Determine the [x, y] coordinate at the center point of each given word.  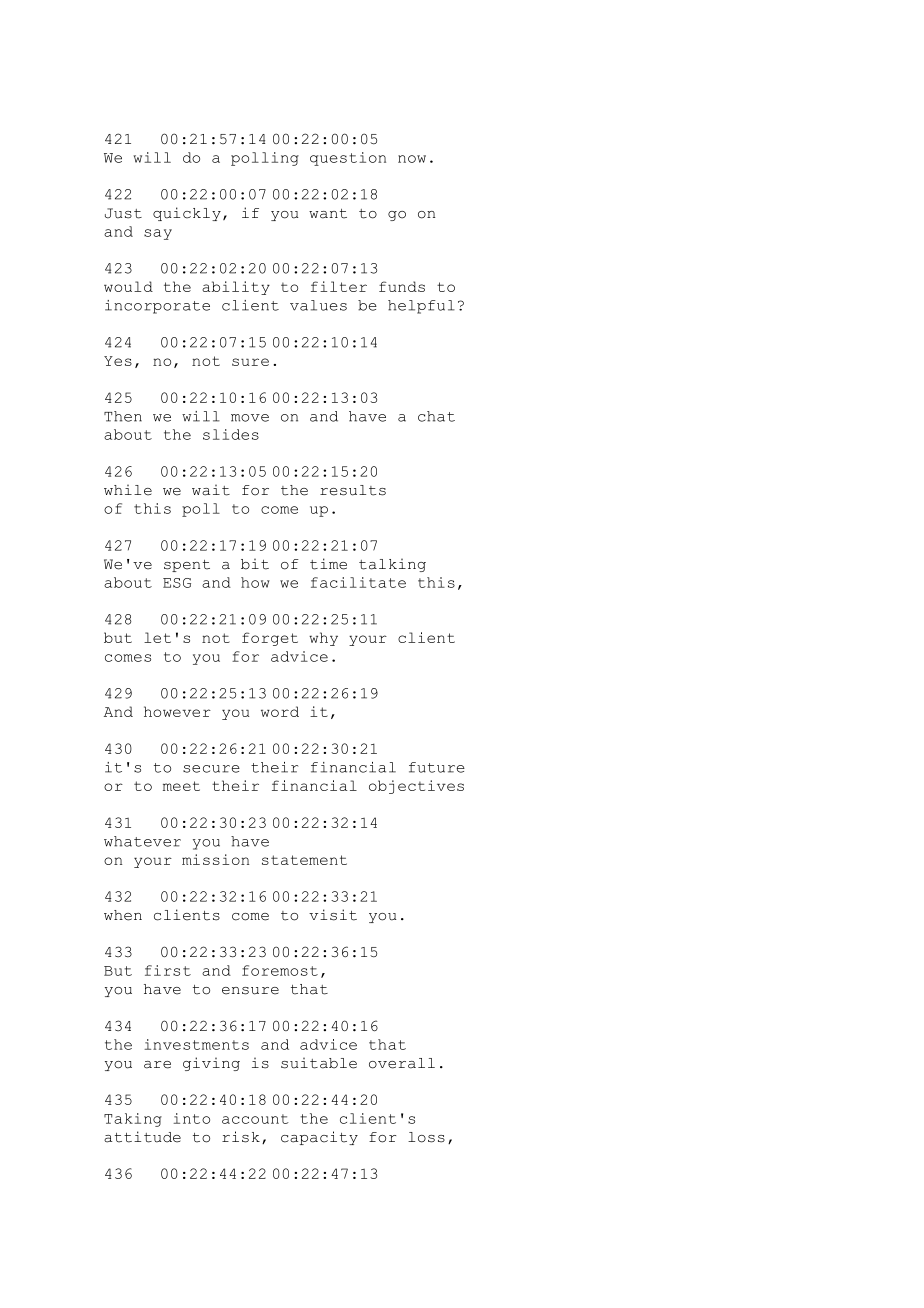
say [158, 234]
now [412, 159]
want [328, 214]
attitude [142, 1137]
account [255, 1119]
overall [402, 1063]
